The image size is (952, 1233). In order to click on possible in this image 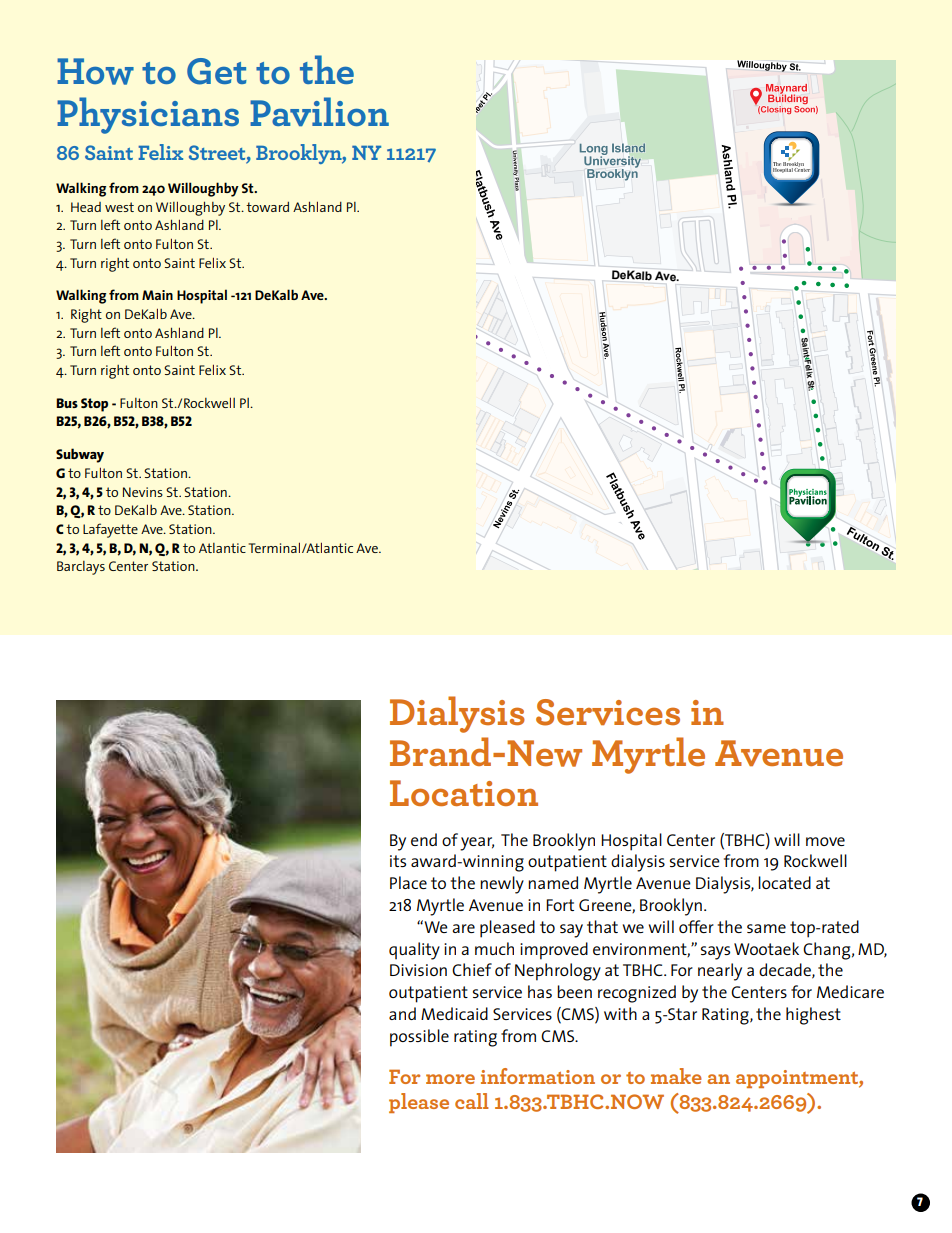, I will do `click(419, 1038)`.
